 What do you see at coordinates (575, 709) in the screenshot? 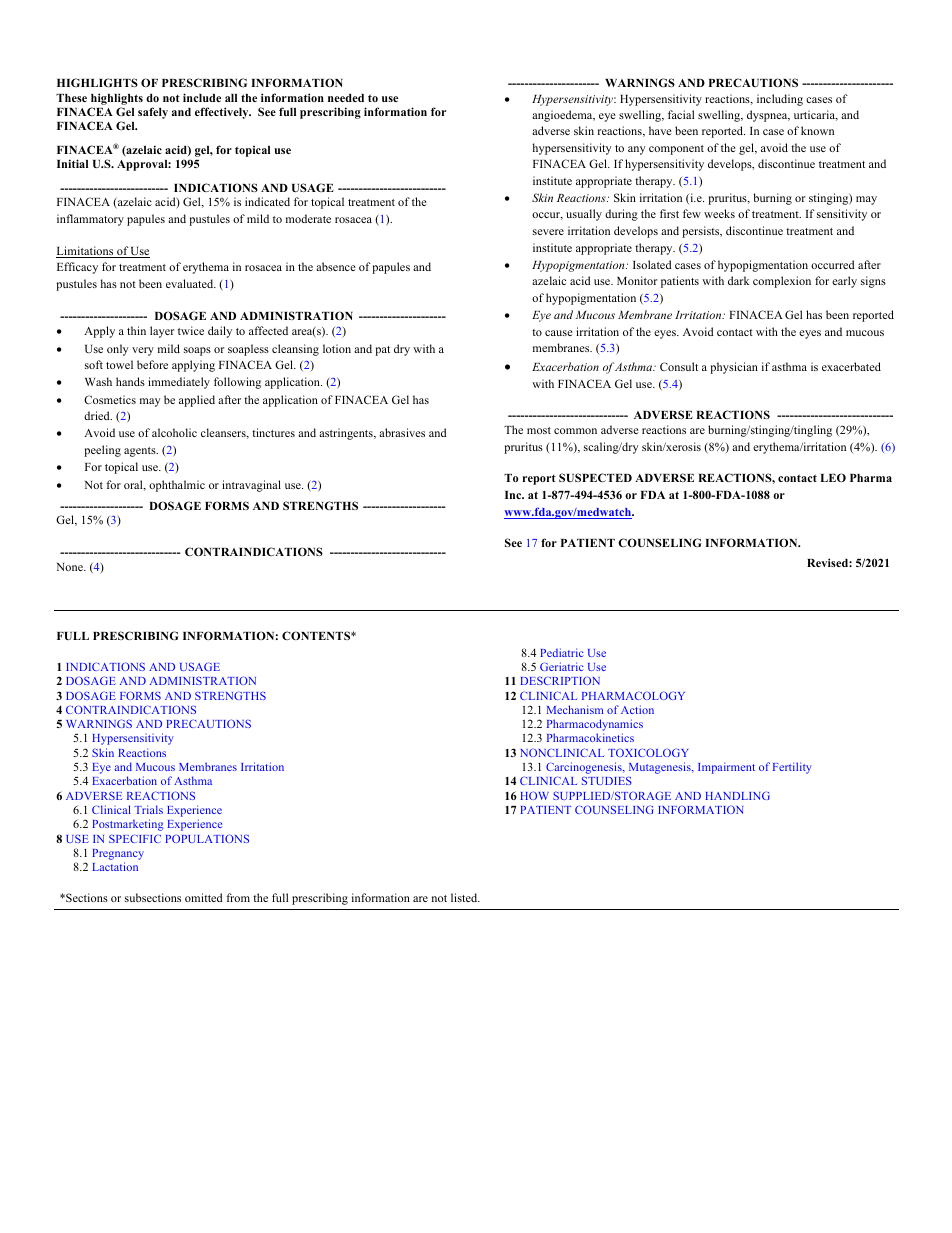
I see `Mechanism` at bounding box center [575, 709].
